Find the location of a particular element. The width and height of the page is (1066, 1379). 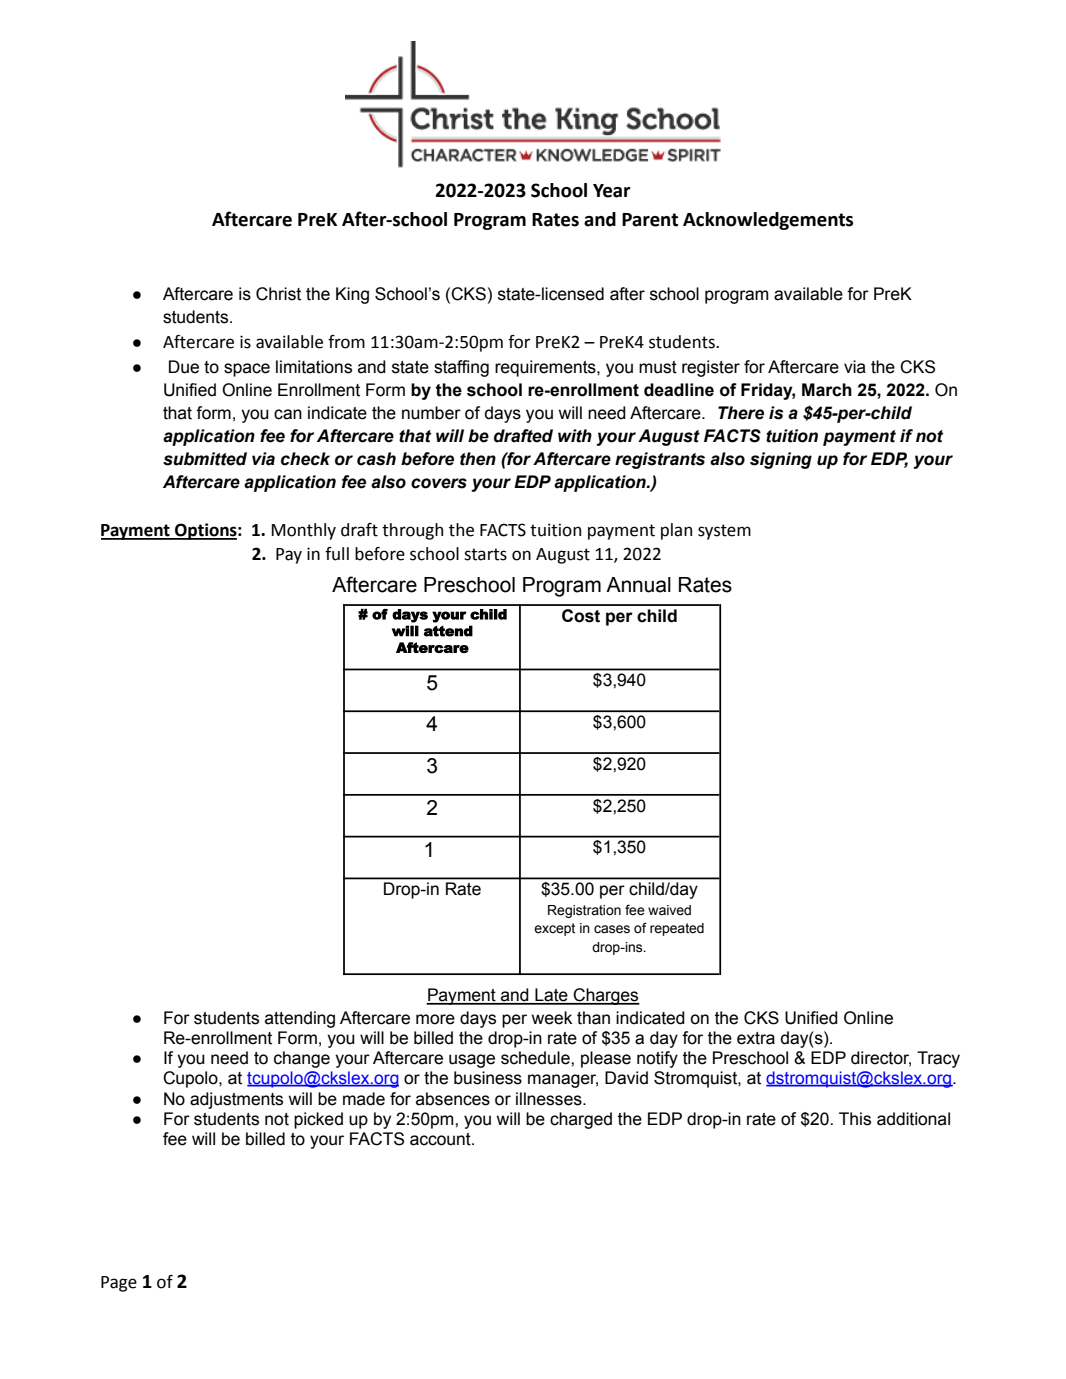

Page is located at coordinates (119, 1284).
